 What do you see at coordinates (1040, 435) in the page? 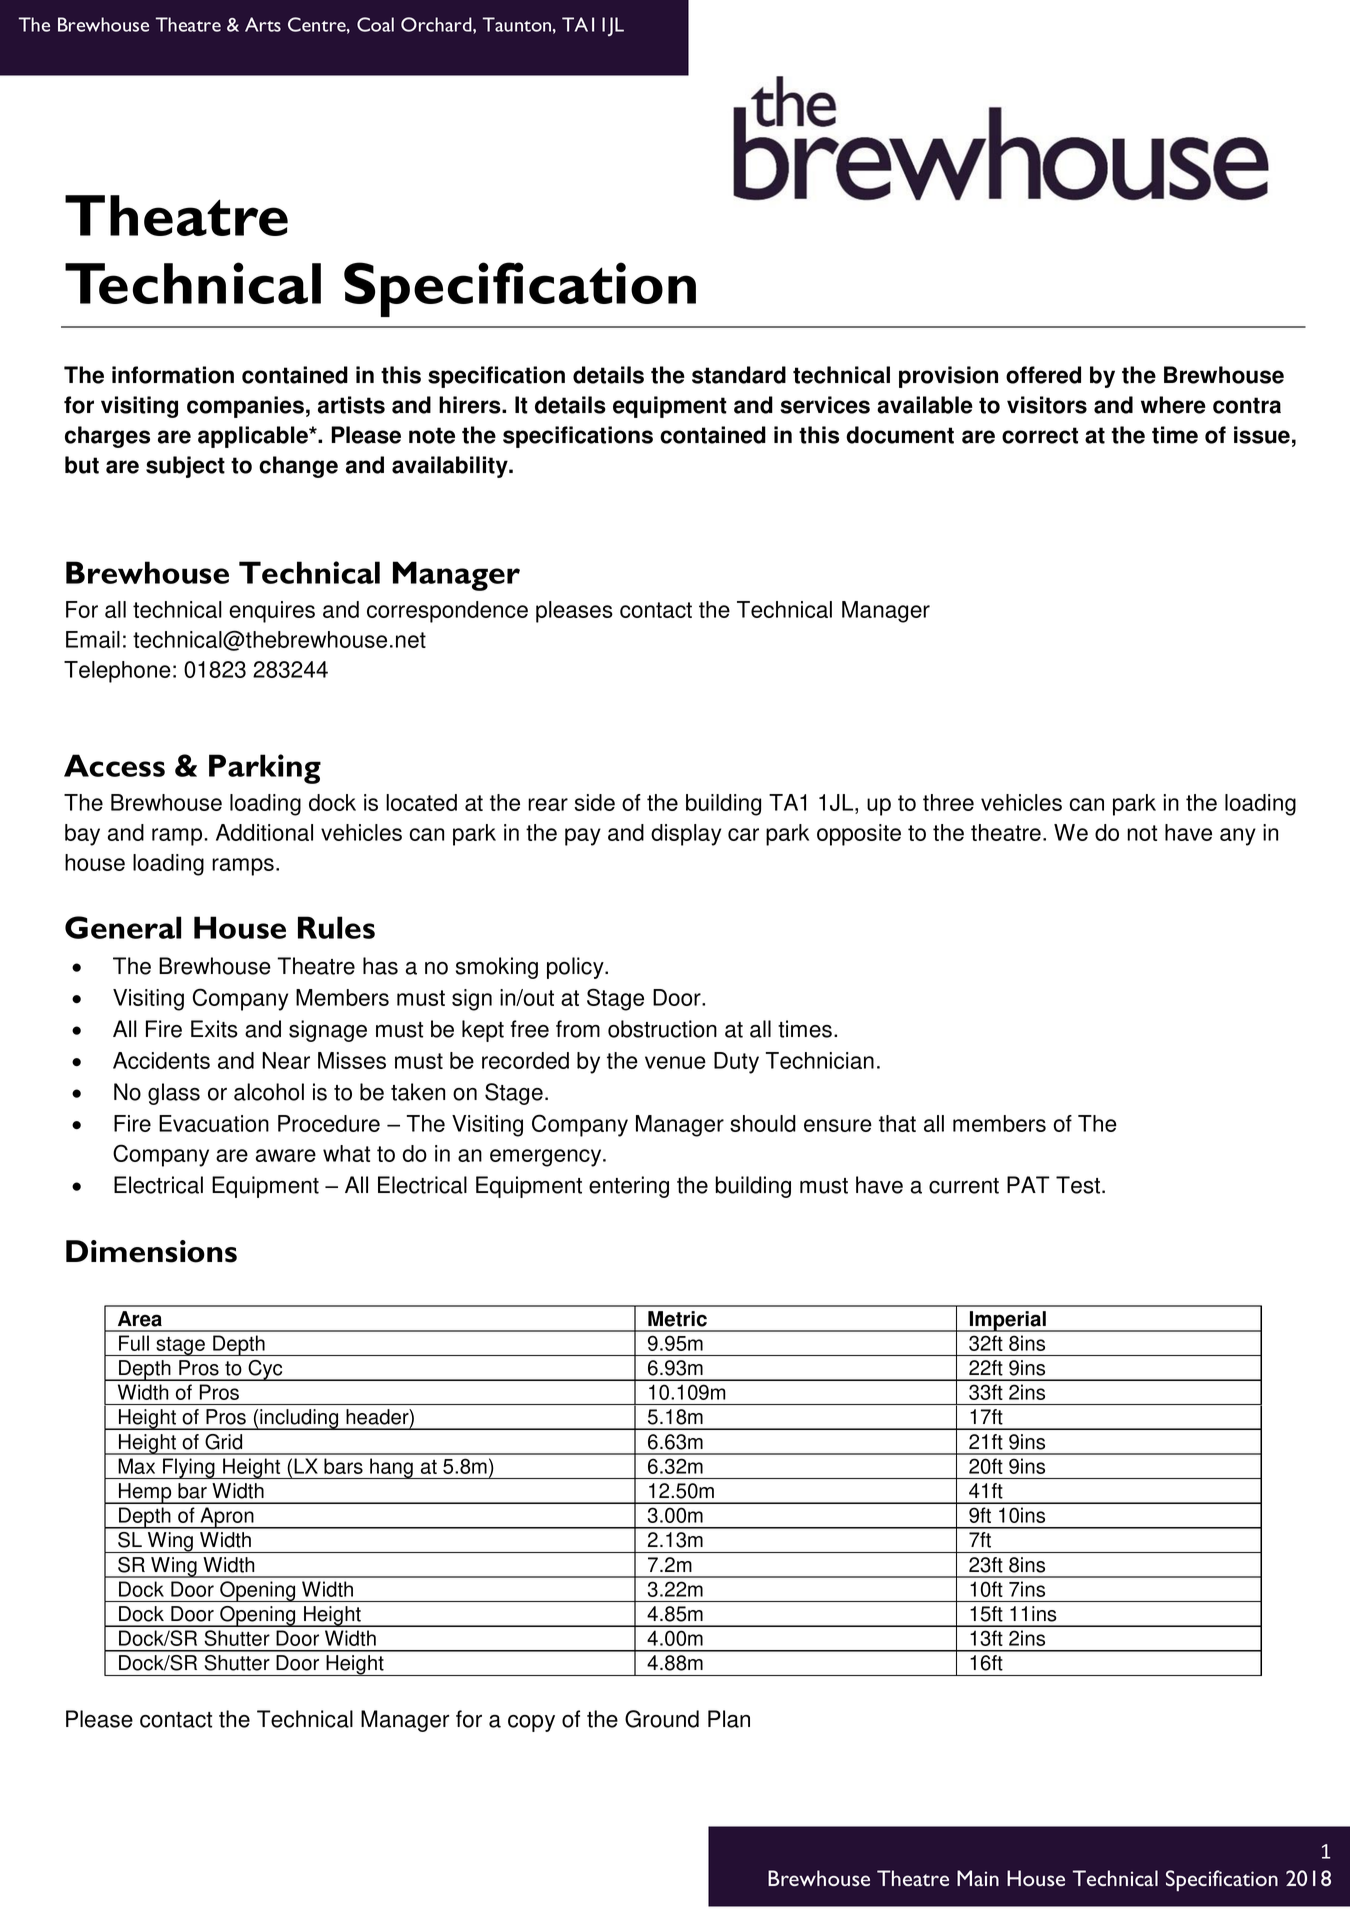
I see `correct` at bounding box center [1040, 435].
